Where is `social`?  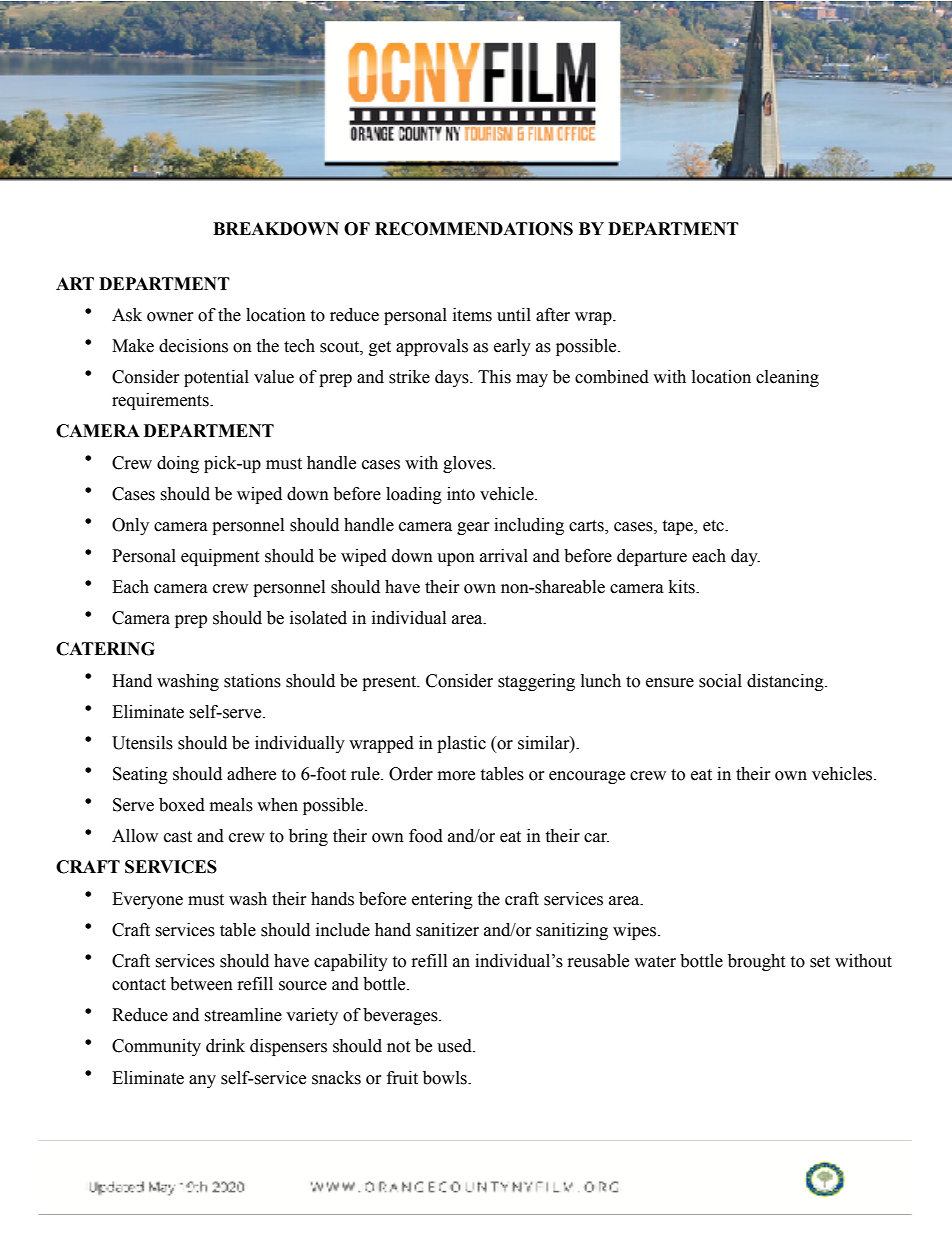 social is located at coordinates (720, 681).
